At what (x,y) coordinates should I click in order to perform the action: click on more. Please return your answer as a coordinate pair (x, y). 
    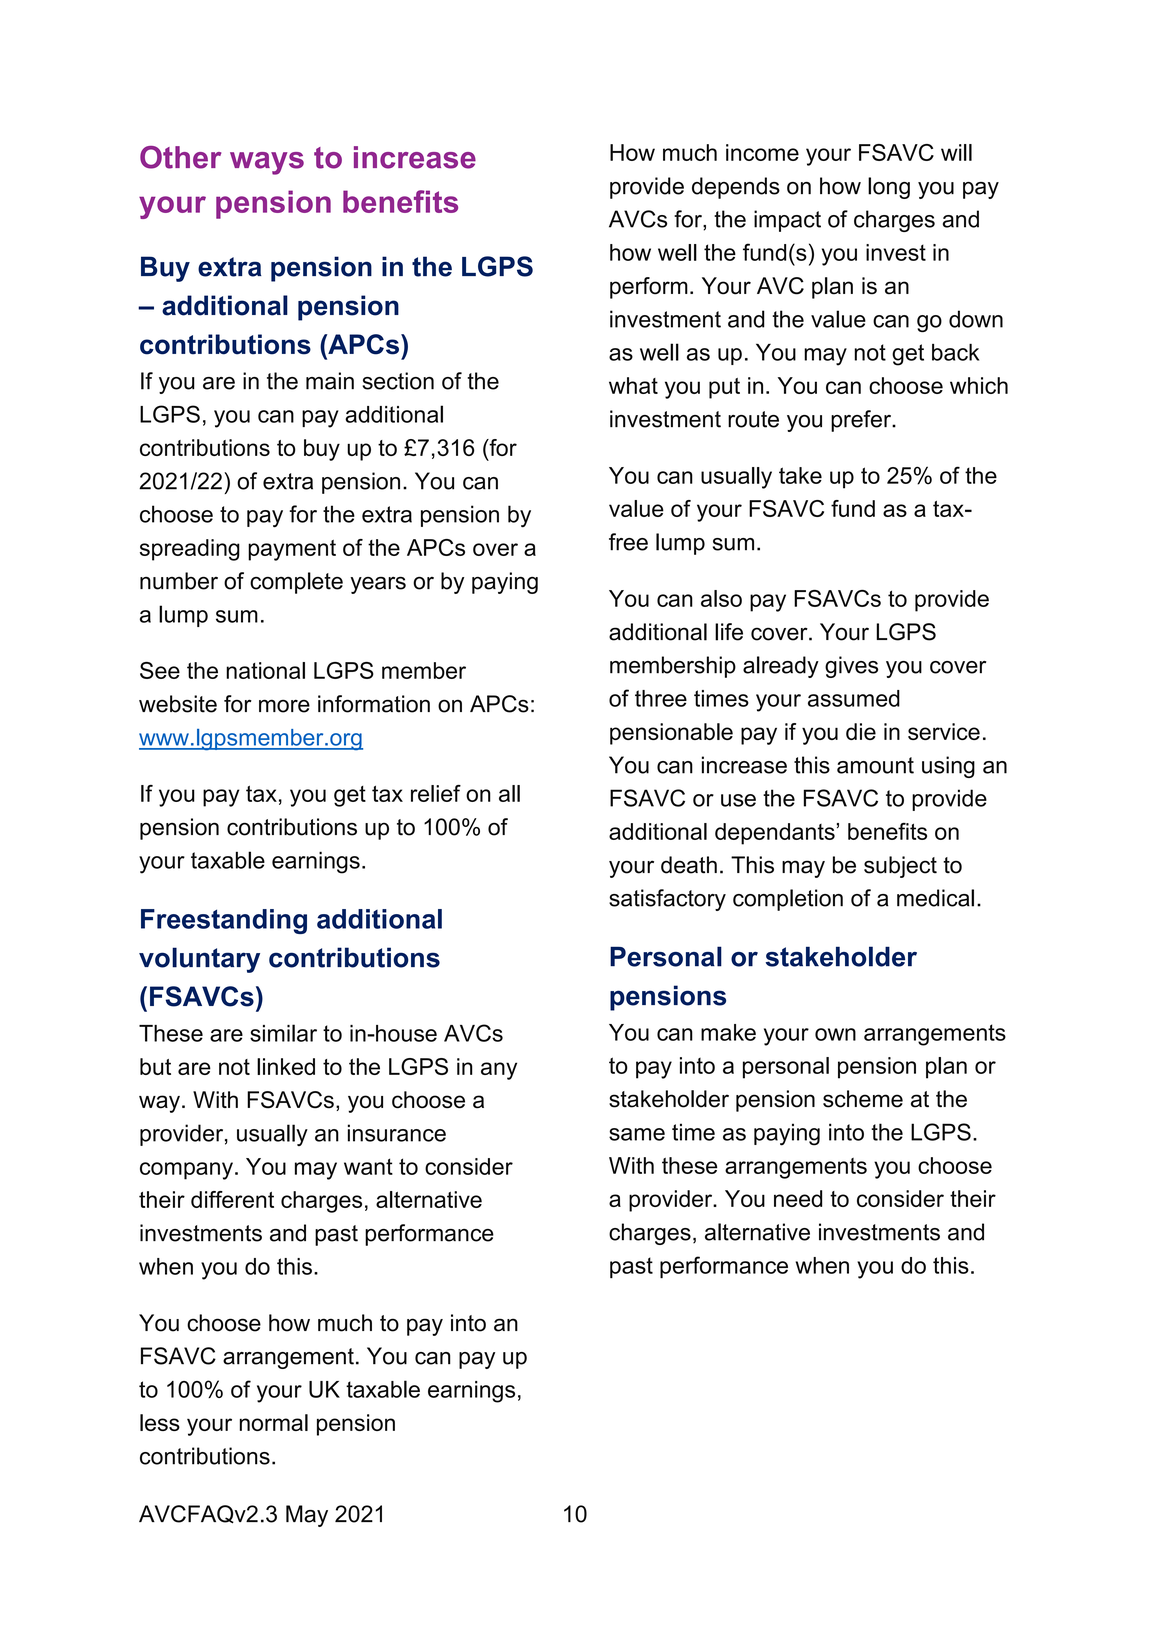
    Looking at the image, I should click on (284, 706).
